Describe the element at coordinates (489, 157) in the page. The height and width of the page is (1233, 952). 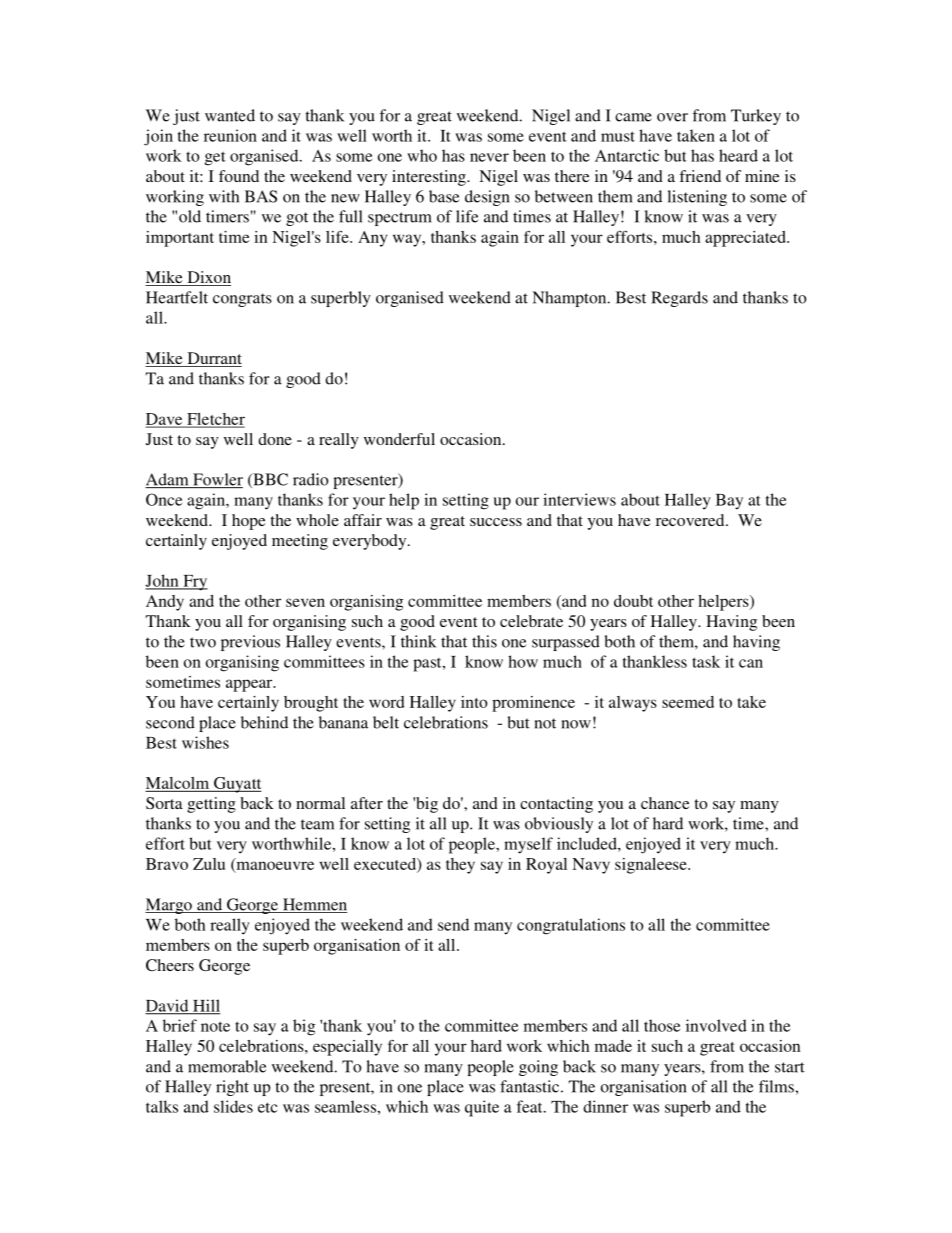
I see `never` at that location.
